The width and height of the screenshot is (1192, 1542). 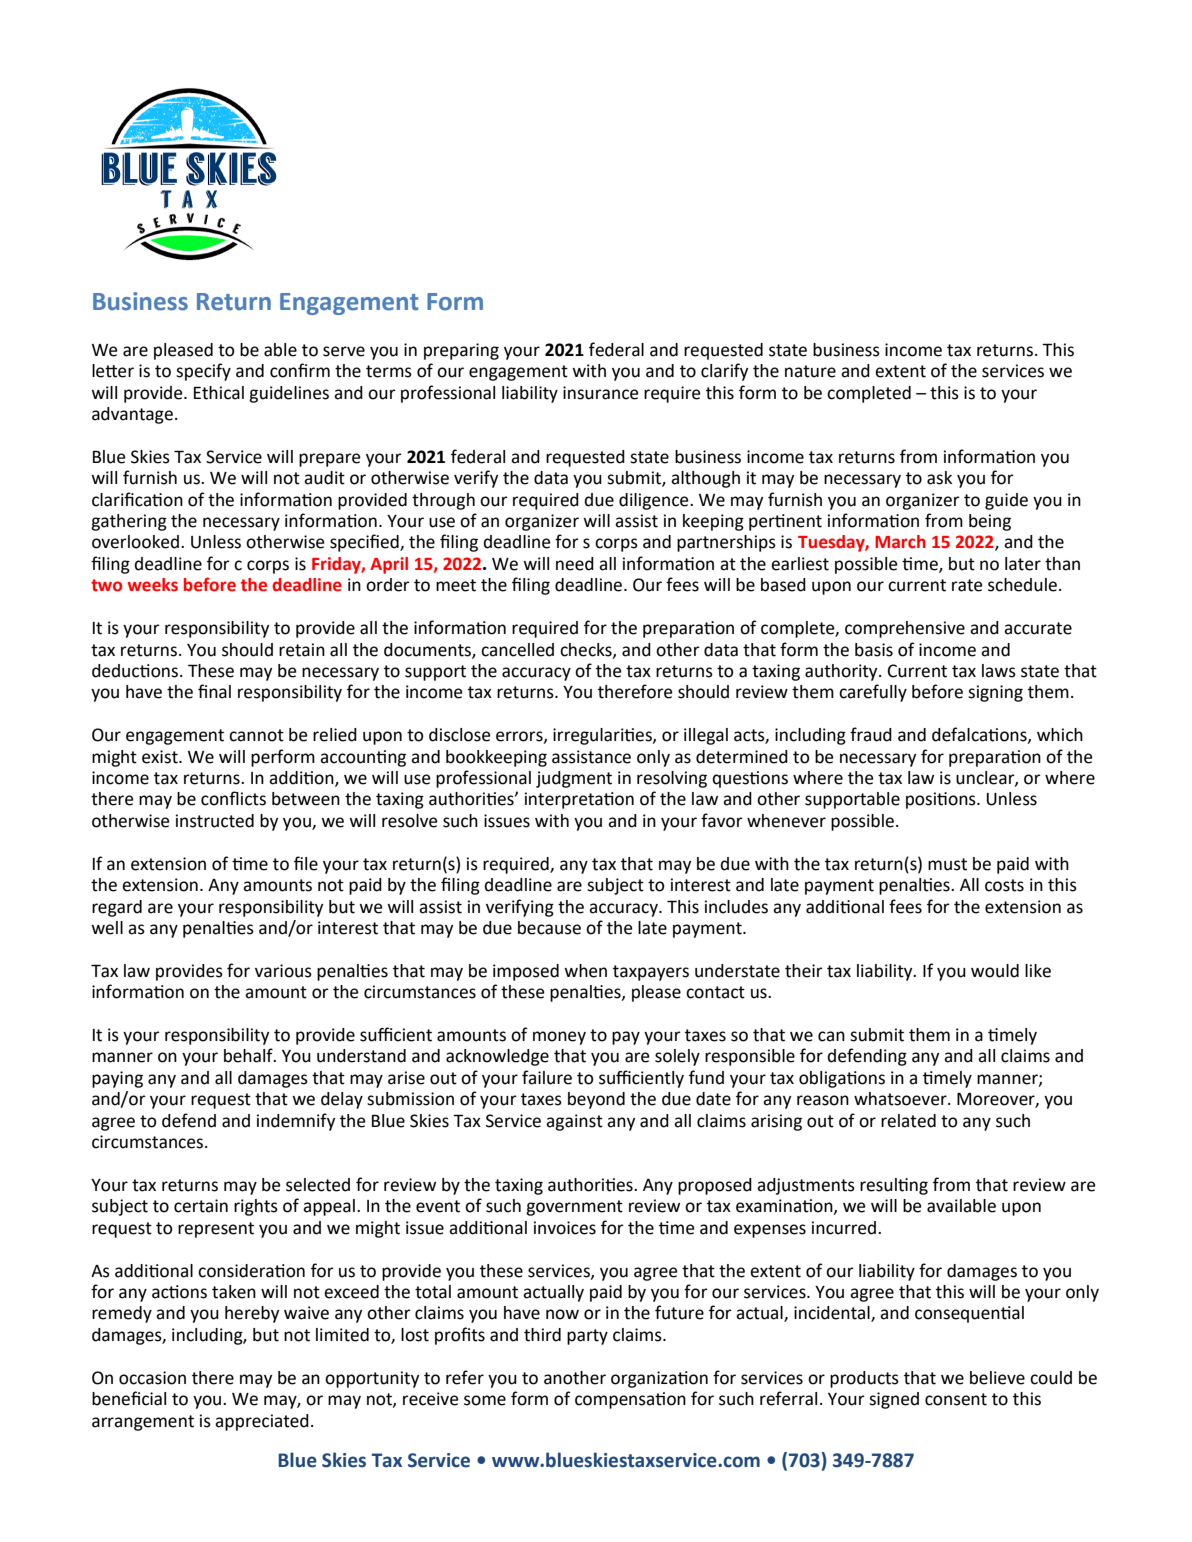 I want to click on compensation, so click(x=630, y=1400).
